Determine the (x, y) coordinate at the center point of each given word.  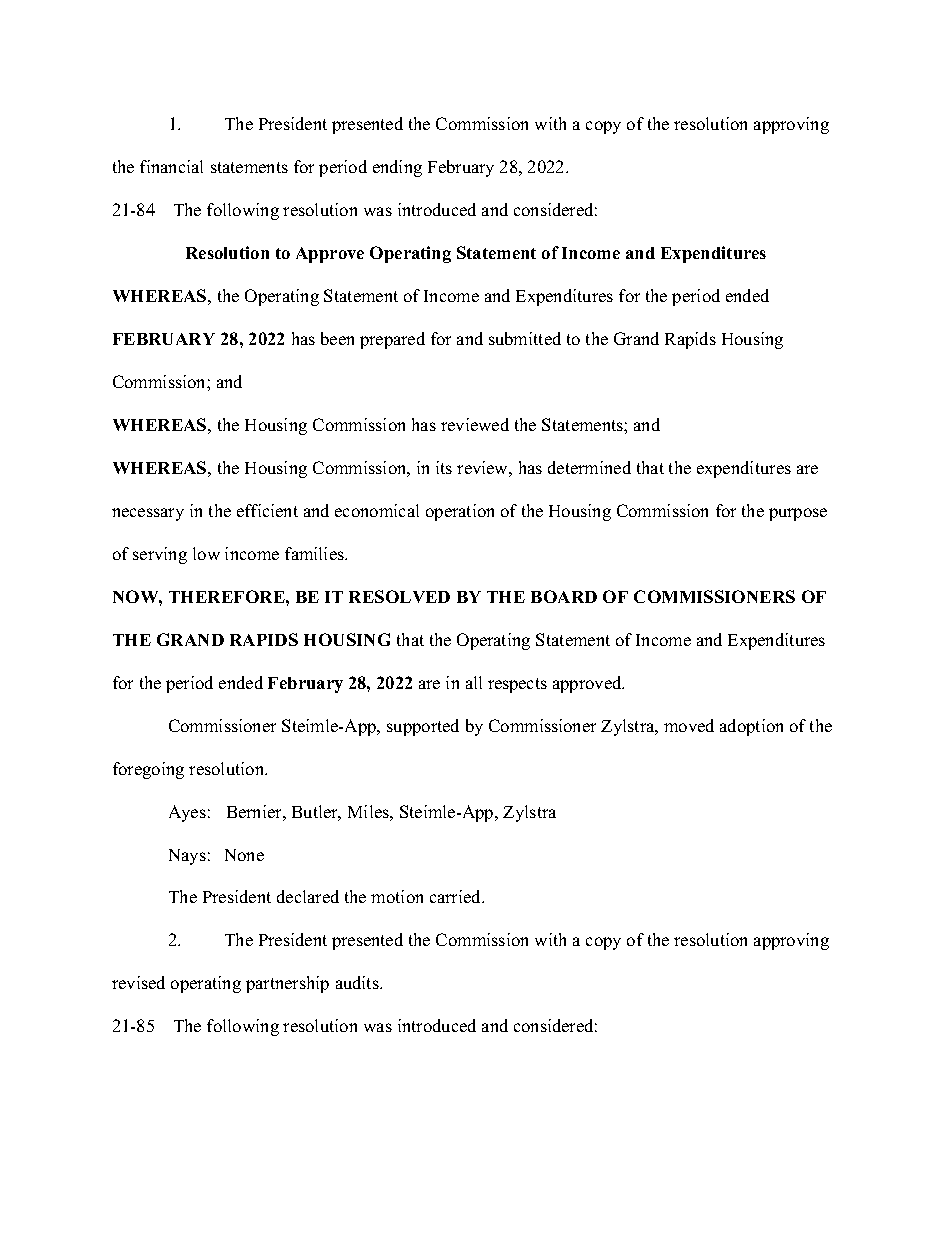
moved (689, 725)
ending (397, 168)
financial (171, 166)
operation (460, 512)
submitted (525, 338)
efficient (267, 510)
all (474, 682)
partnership (287, 984)
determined (589, 467)
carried (457, 896)
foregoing (148, 770)
